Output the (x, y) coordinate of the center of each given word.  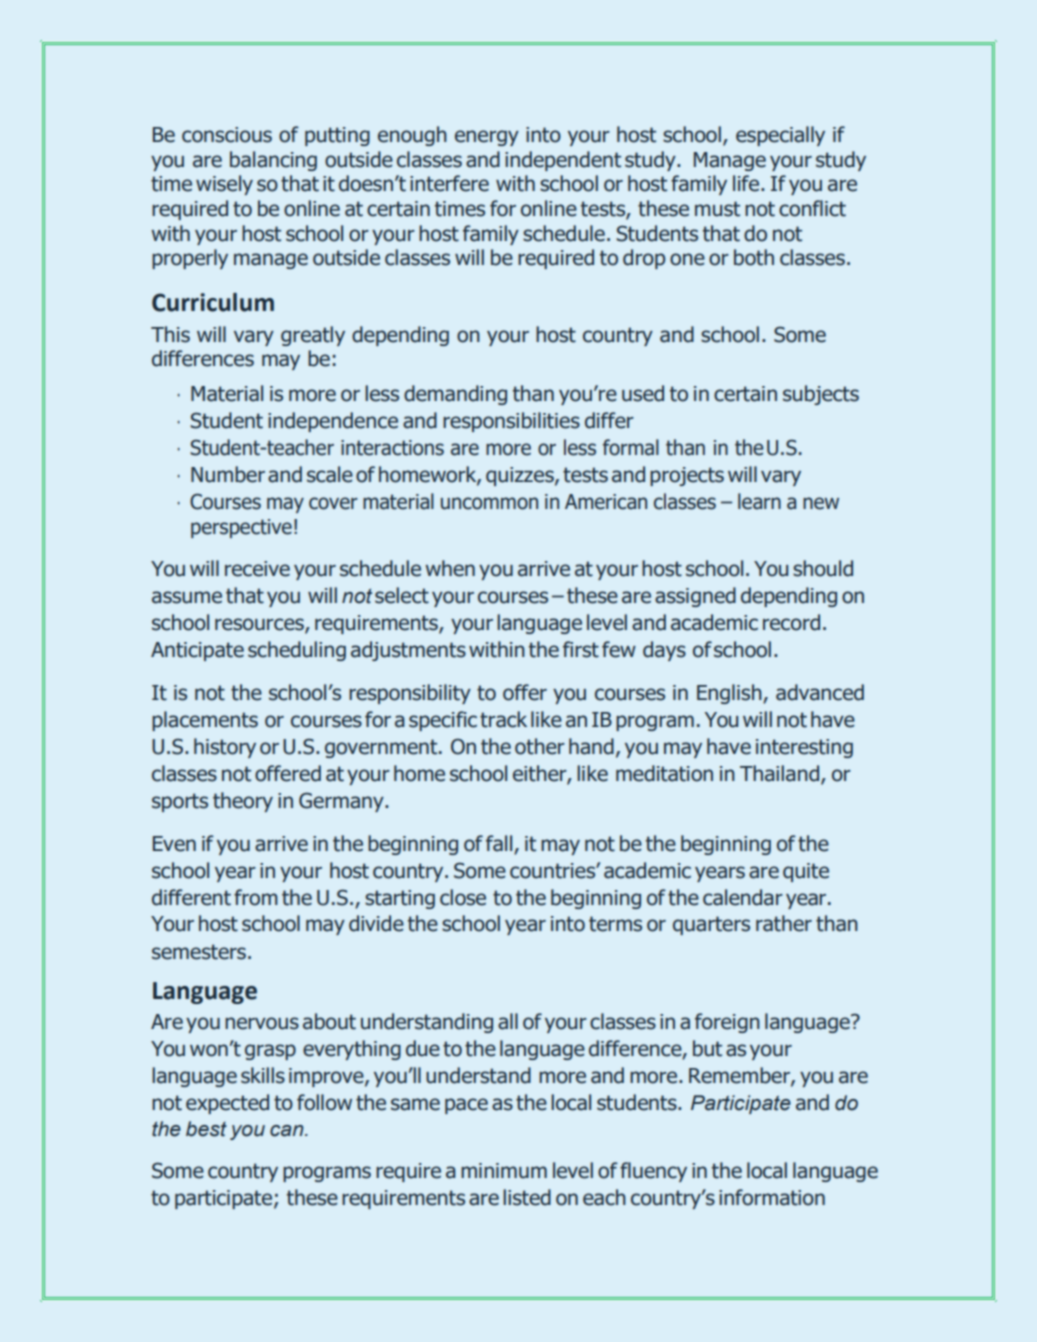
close (463, 897)
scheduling (297, 651)
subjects (821, 395)
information (772, 1197)
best (206, 1129)
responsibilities (511, 422)
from (256, 897)
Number (228, 474)
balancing (273, 161)
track (503, 719)
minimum (504, 1171)
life (747, 183)
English (730, 694)
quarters (711, 925)
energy (487, 138)
